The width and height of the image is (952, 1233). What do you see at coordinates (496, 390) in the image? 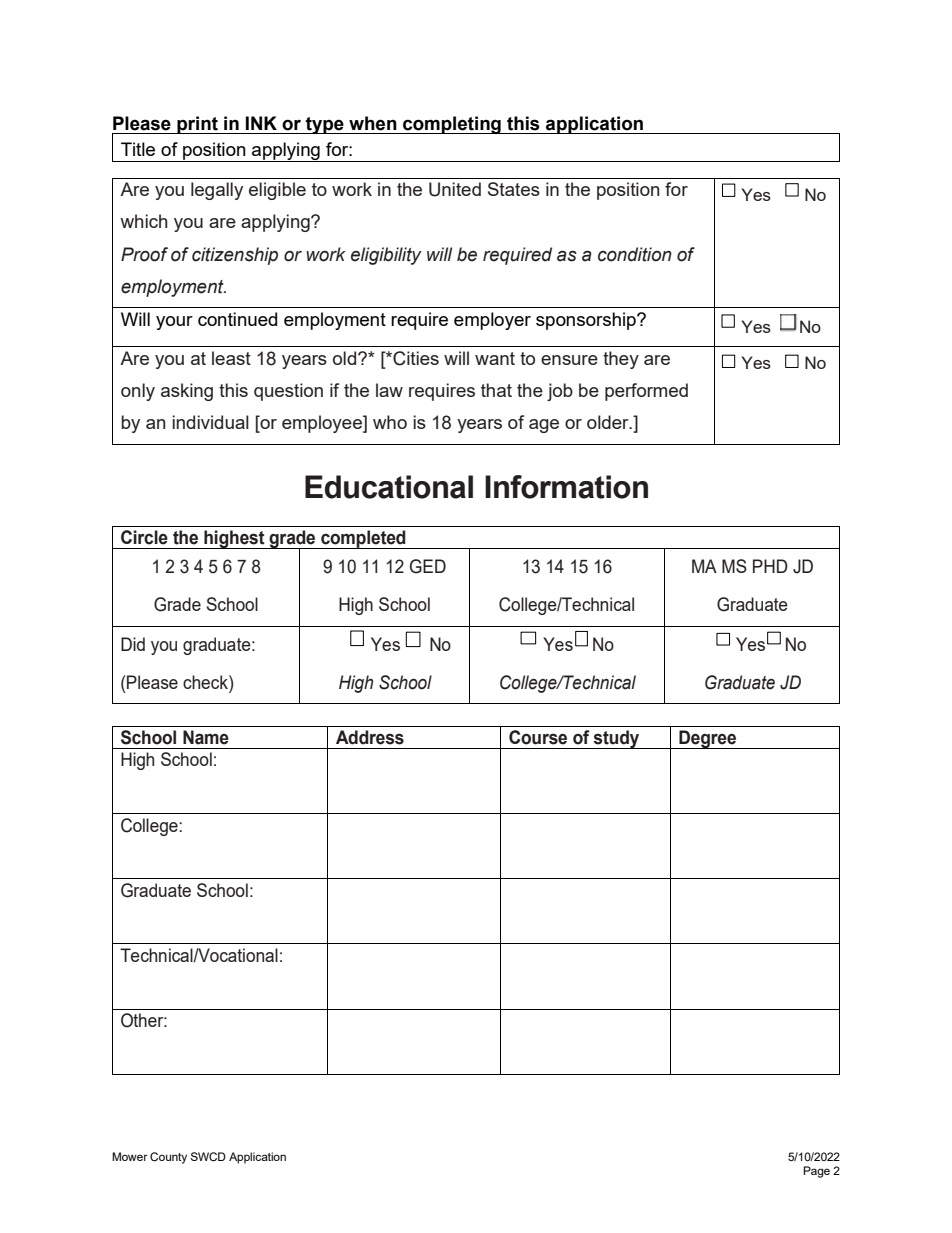
I see `that` at bounding box center [496, 390].
